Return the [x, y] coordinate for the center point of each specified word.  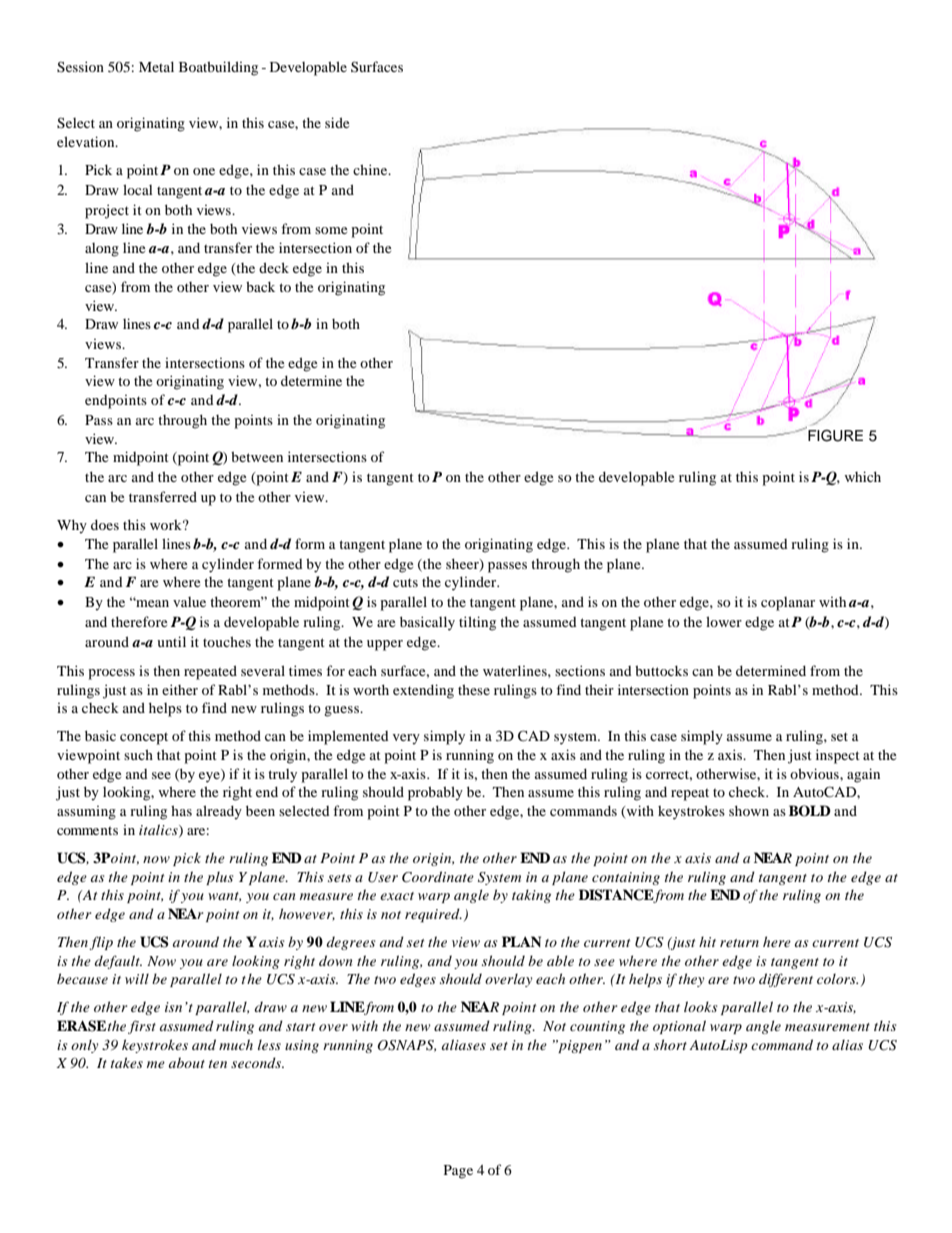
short [670, 1044]
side [337, 122]
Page [458, 1172]
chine [371, 169]
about [187, 1062]
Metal [156, 66]
